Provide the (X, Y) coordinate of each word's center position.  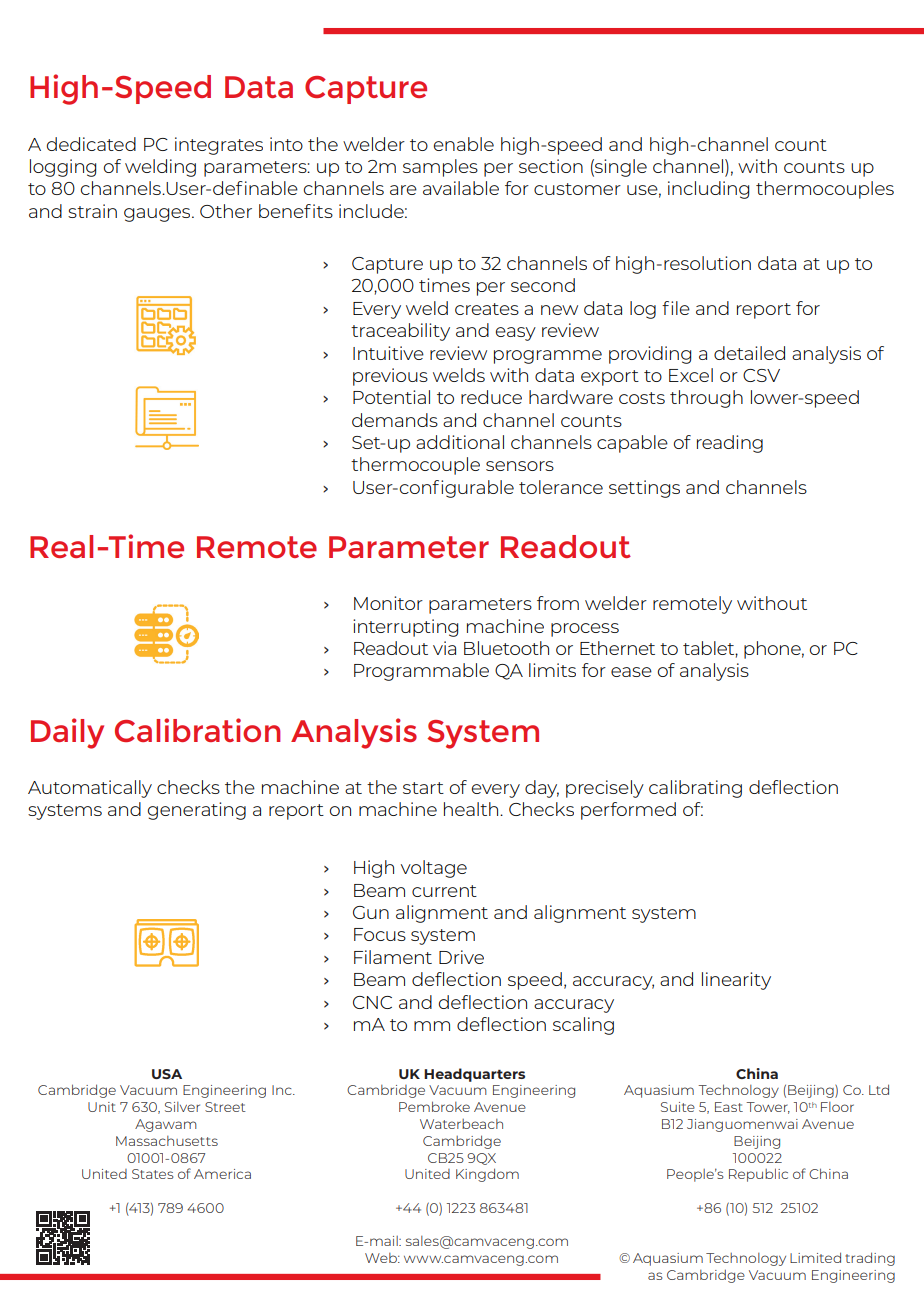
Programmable (421, 672)
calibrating (695, 789)
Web (382, 1258)
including (708, 190)
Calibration (198, 730)
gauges (158, 215)
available (461, 188)
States (153, 1174)
